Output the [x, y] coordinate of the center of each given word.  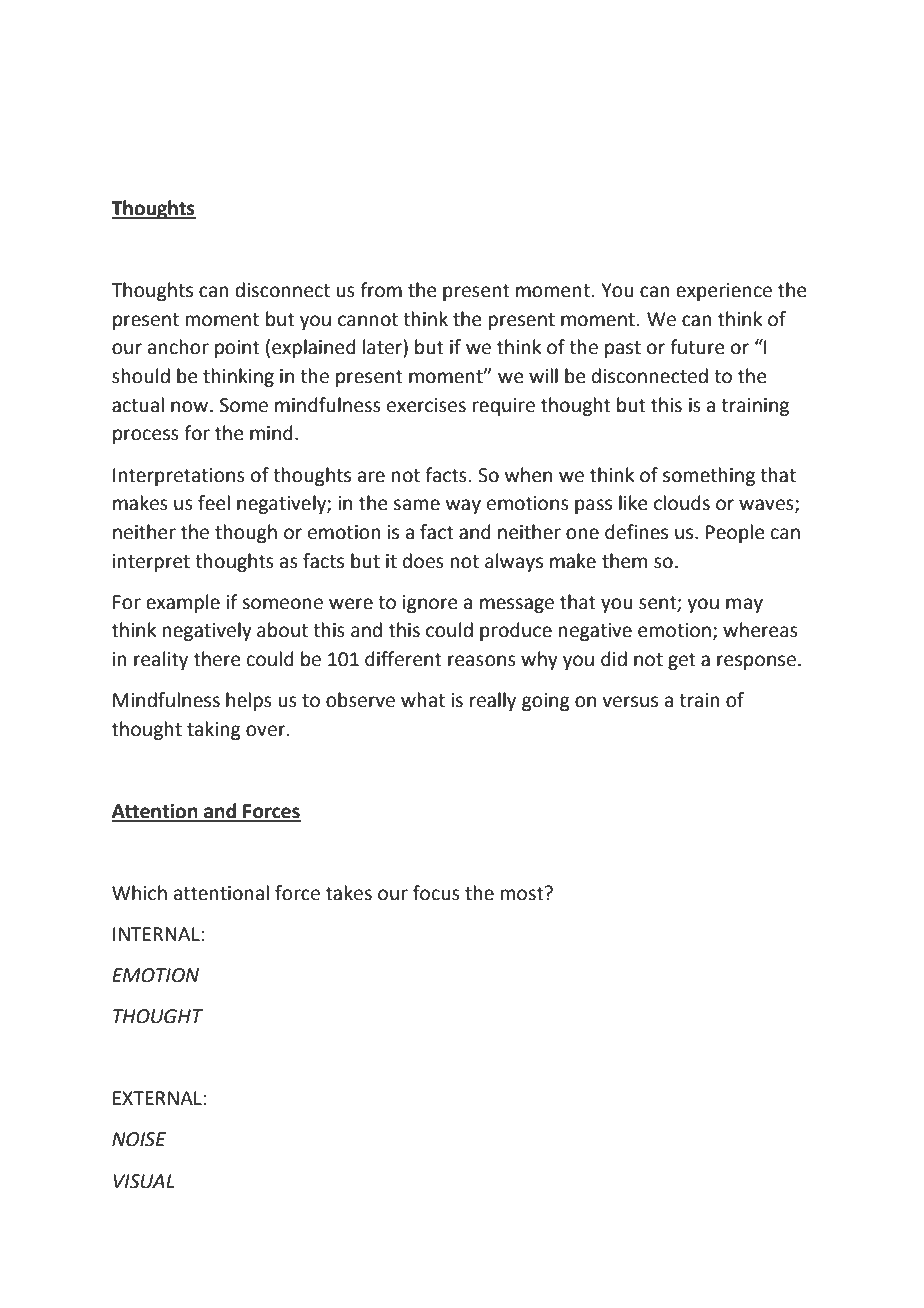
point [237, 349]
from [381, 290]
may [744, 605]
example [183, 603]
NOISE [139, 1139]
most [523, 893]
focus [436, 893]
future [697, 347]
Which [139, 893]
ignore [430, 604]
